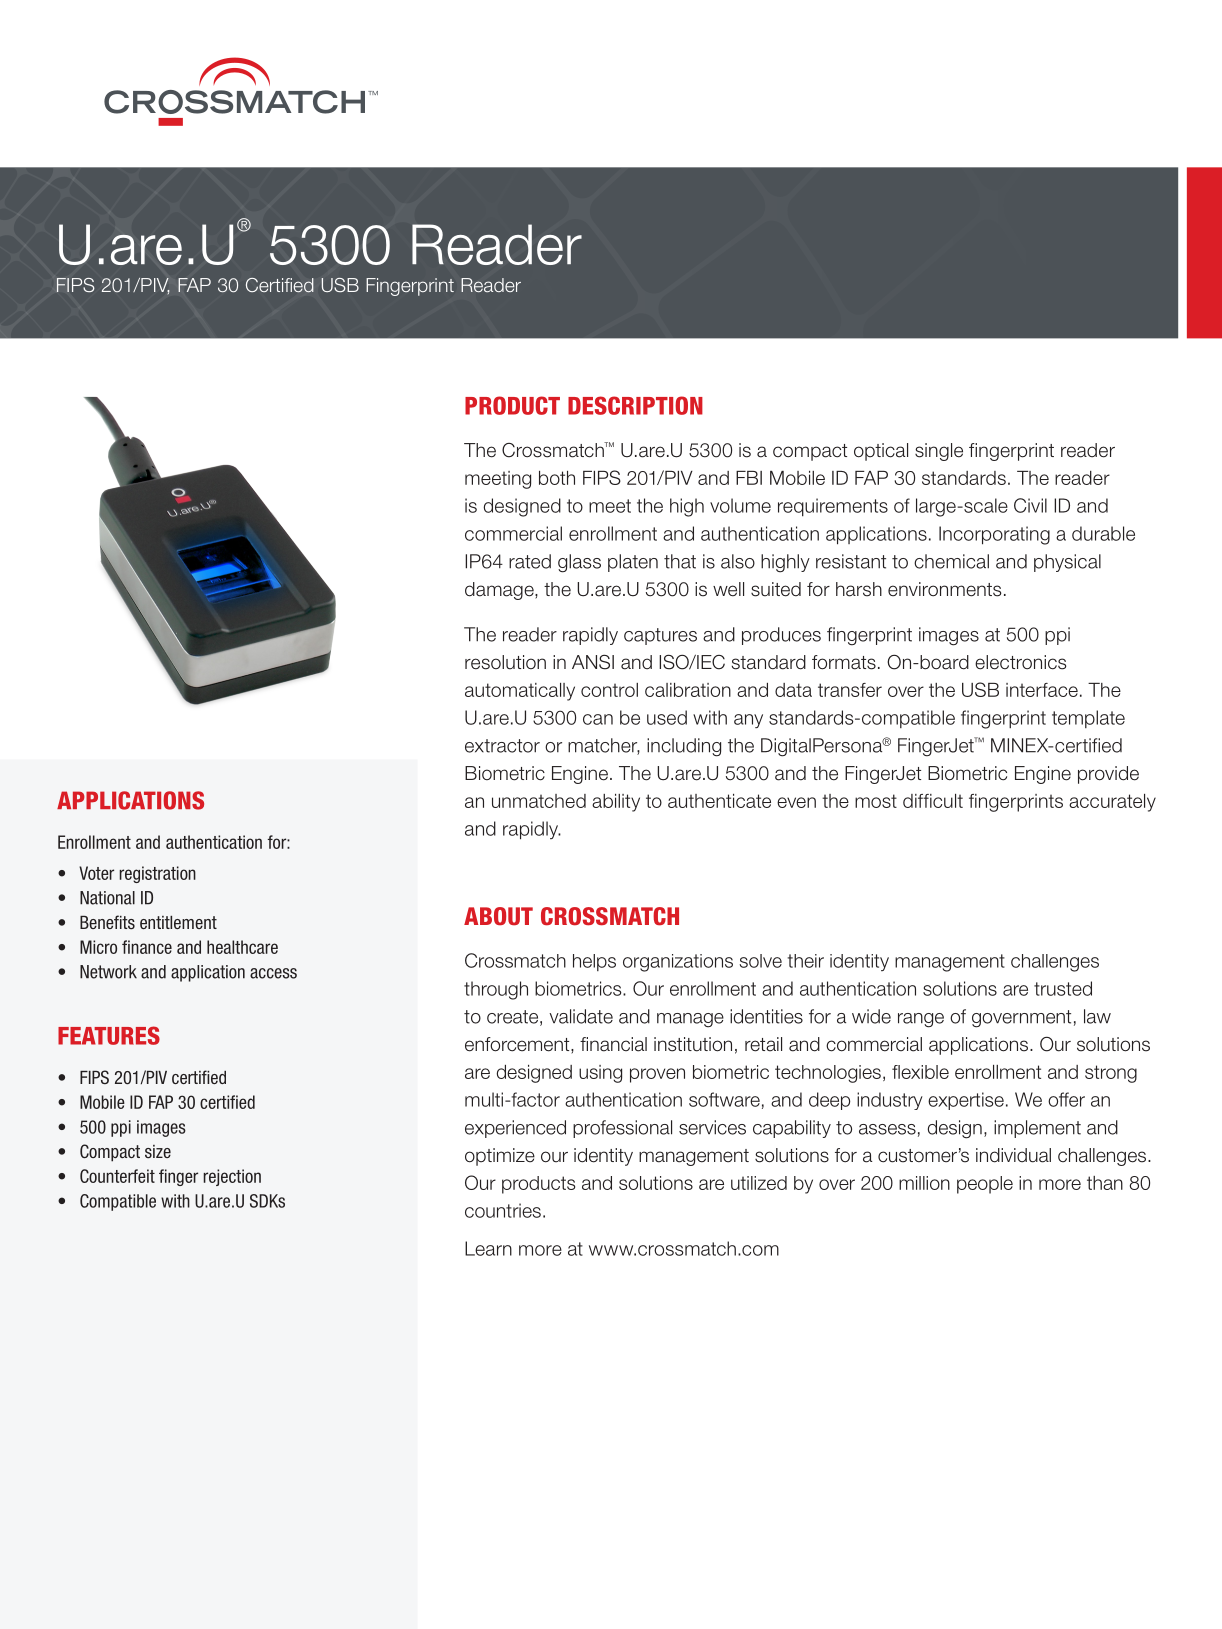 This page has height=1629, width=1222. What do you see at coordinates (921, 1020) in the page?
I see `range` at bounding box center [921, 1020].
